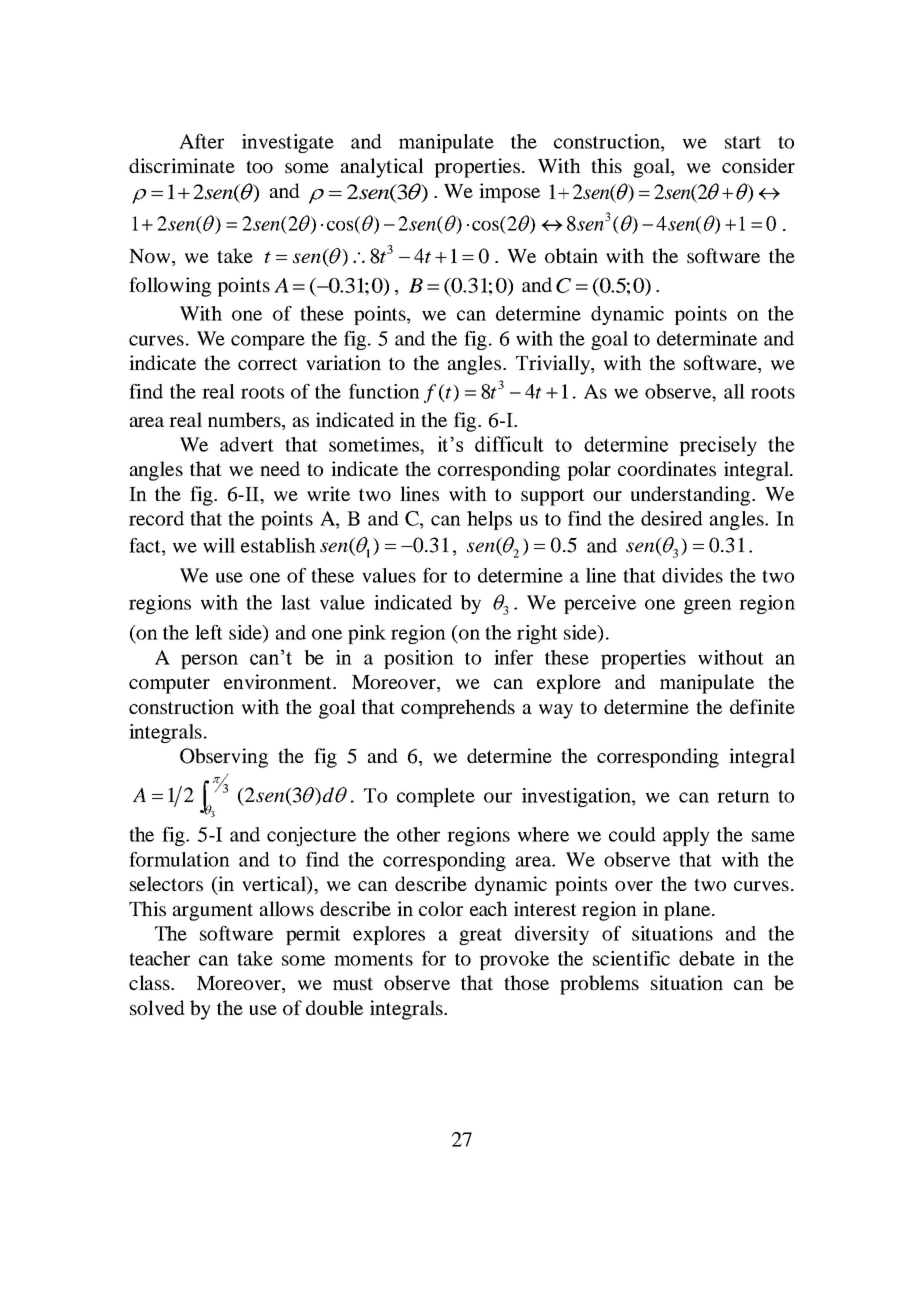 The height and width of the screenshot is (1305, 924). Describe the element at coordinates (150, 982) in the screenshot. I see `class` at that location.
